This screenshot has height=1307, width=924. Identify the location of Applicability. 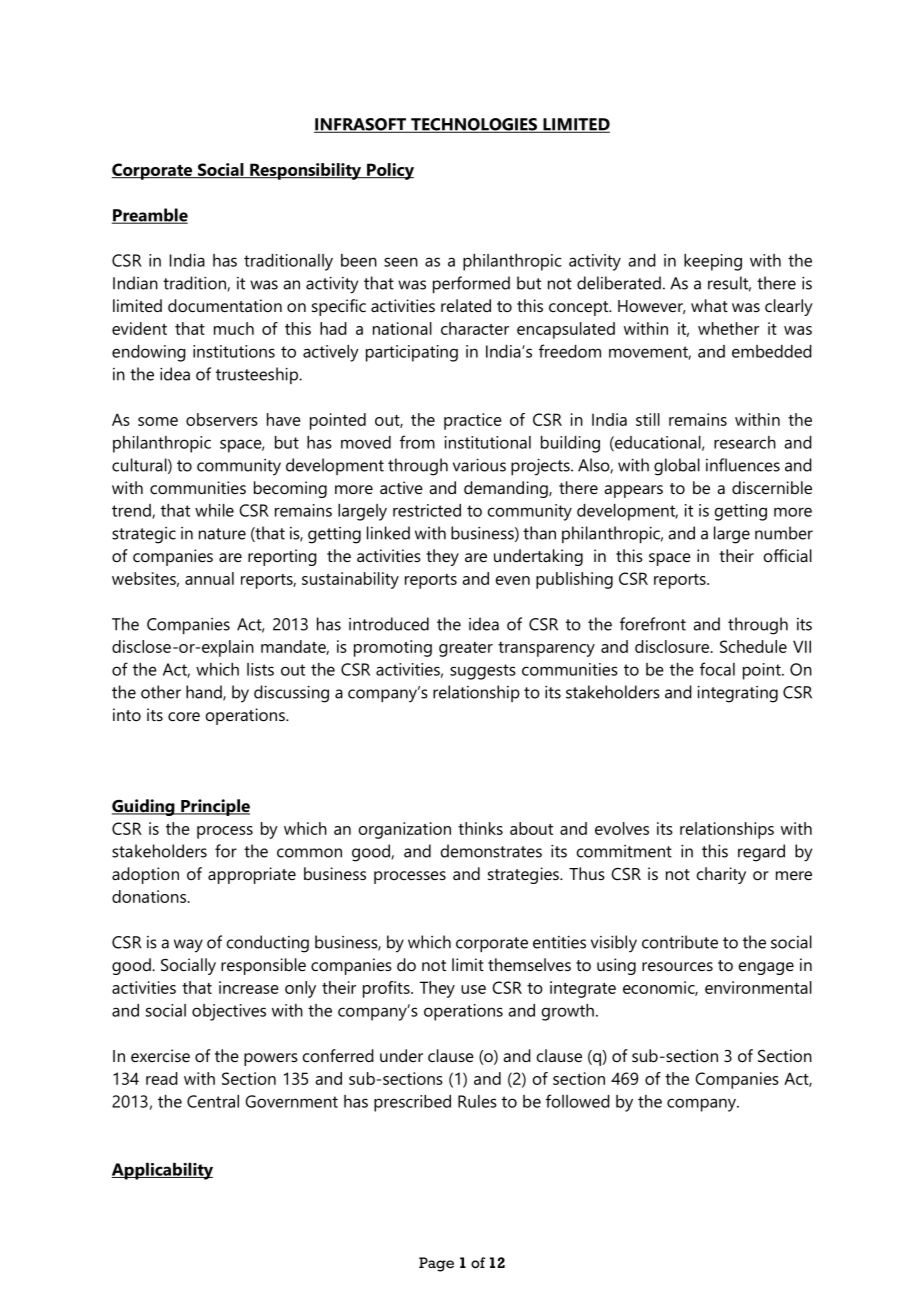
(162, 1171).
